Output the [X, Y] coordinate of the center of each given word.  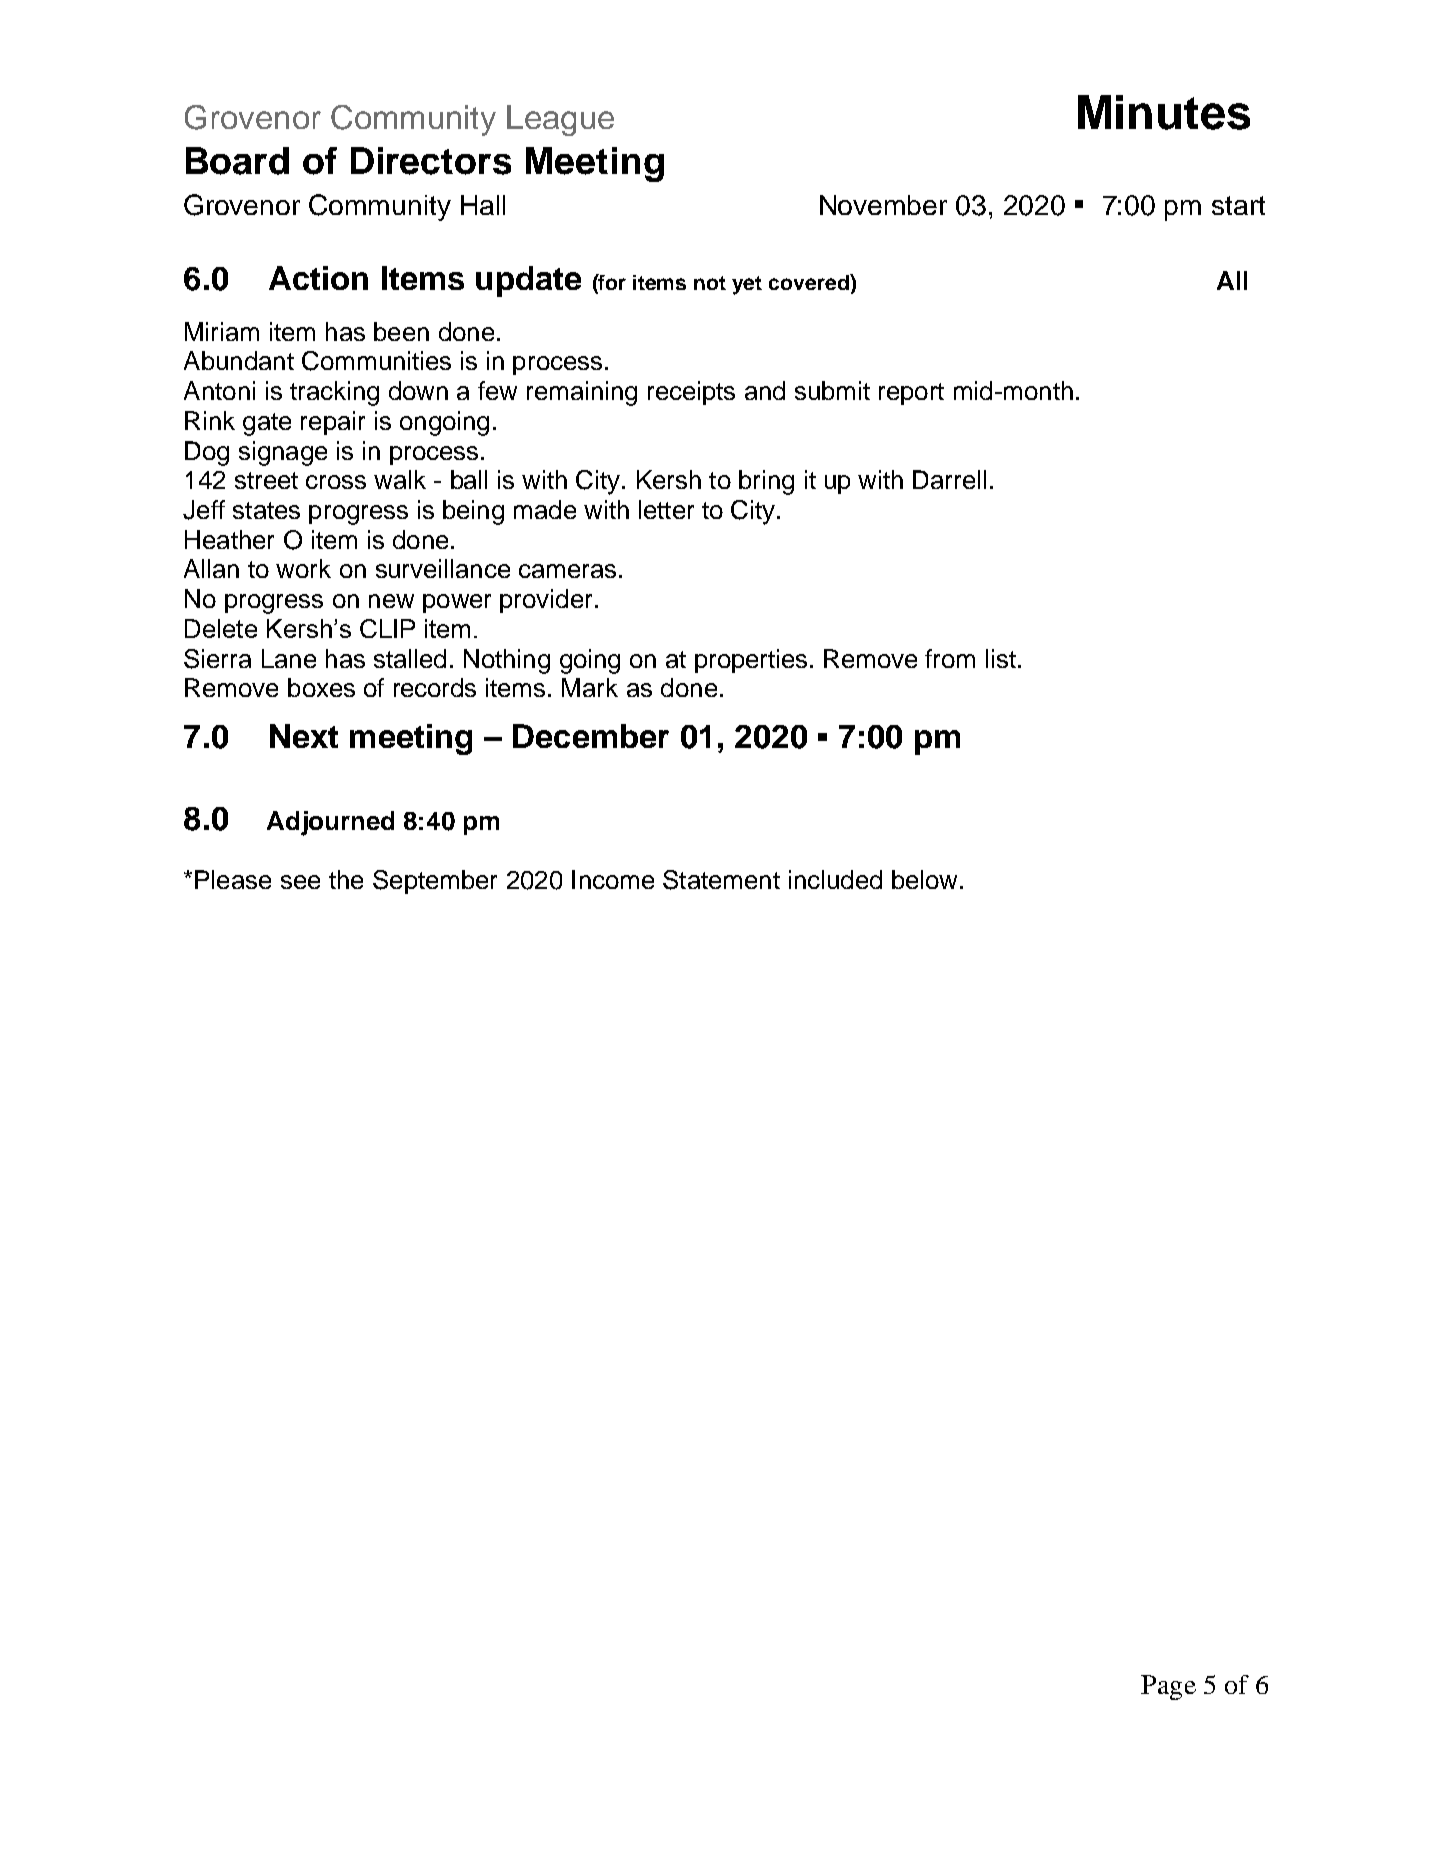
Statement [721, 880]
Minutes [1164, 112]
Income [613, 879]
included [835, 879]
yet [747, 285]
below [926, 879]
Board [237, 161]
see [300, 882]
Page [1168, 1687]
